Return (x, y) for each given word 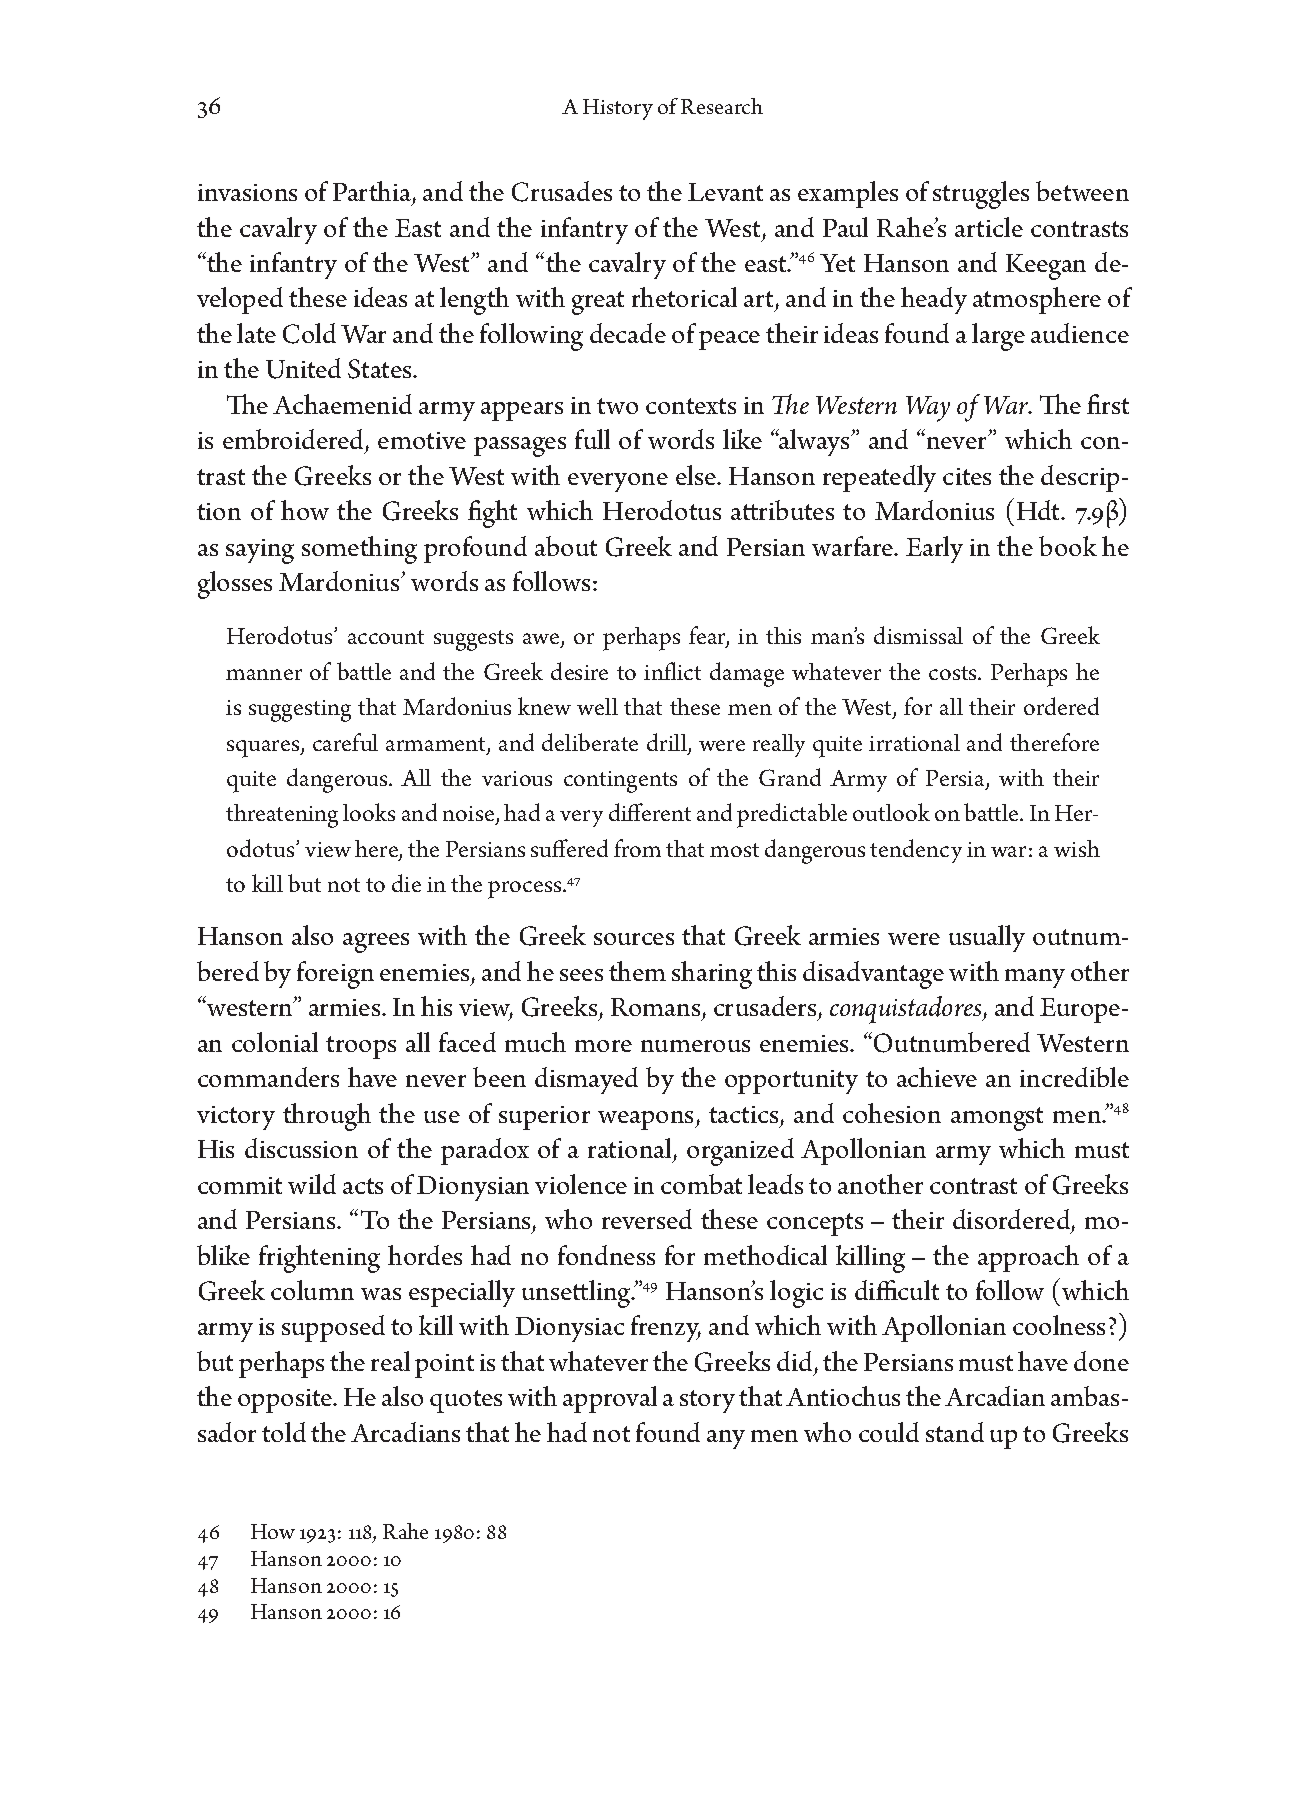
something (359, 550)
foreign (335, 975)
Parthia (372, 191)
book (1068, 546)
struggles (981, 195)
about (566, 546)
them (637, 971)
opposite (286, 1401)
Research (722, 106)
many (1035, 978)
